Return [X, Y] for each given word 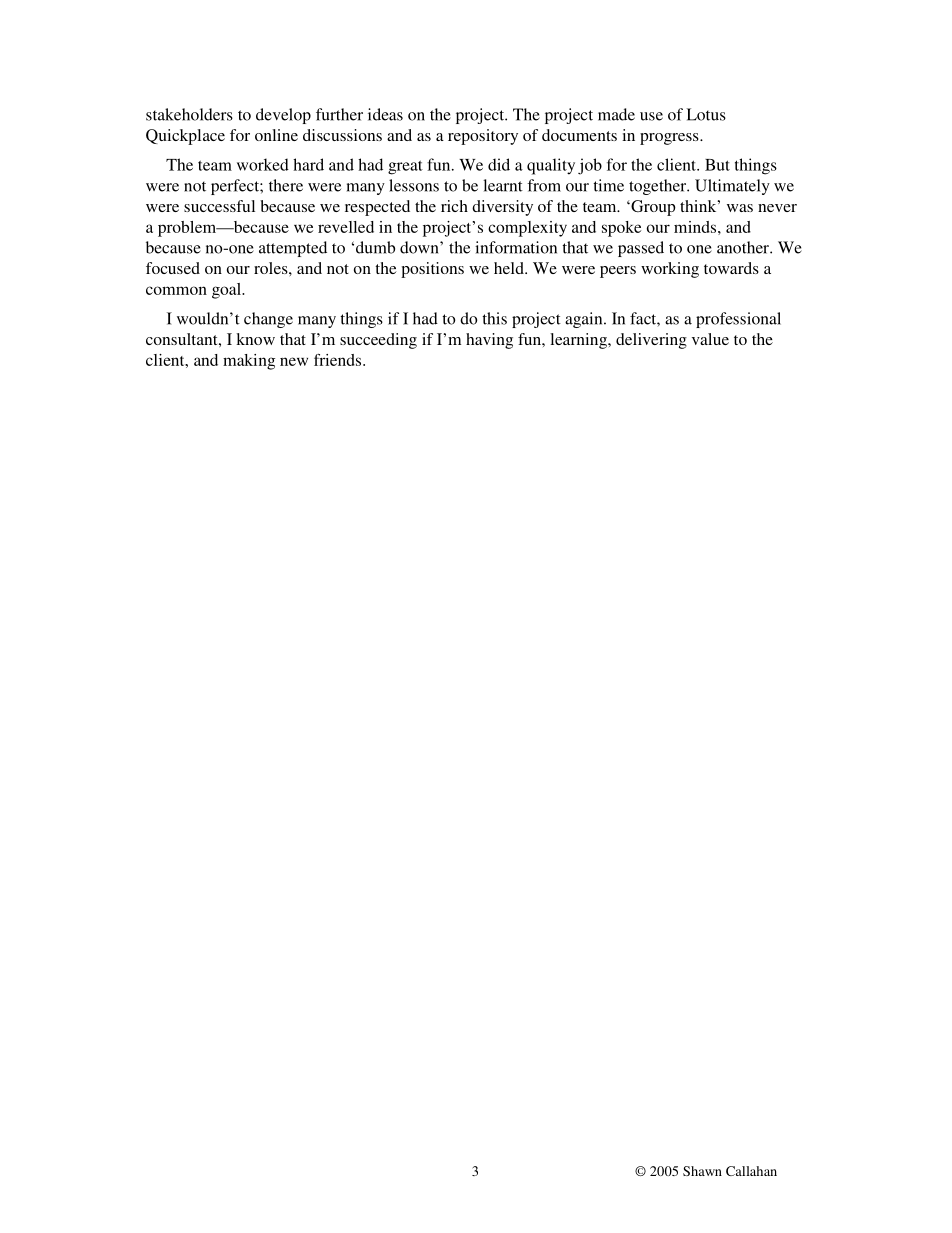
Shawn [702, 1171]
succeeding [378, 341]
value [710, 339]
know [255, 339]
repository [483, 137]
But [717, 165]
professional [738, 320]
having [489, 341]
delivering [651, 341]
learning [579, 341]
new [294, 361]
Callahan [751, 1171]
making [249, 362]
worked [263, 164]
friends [339, 360]
